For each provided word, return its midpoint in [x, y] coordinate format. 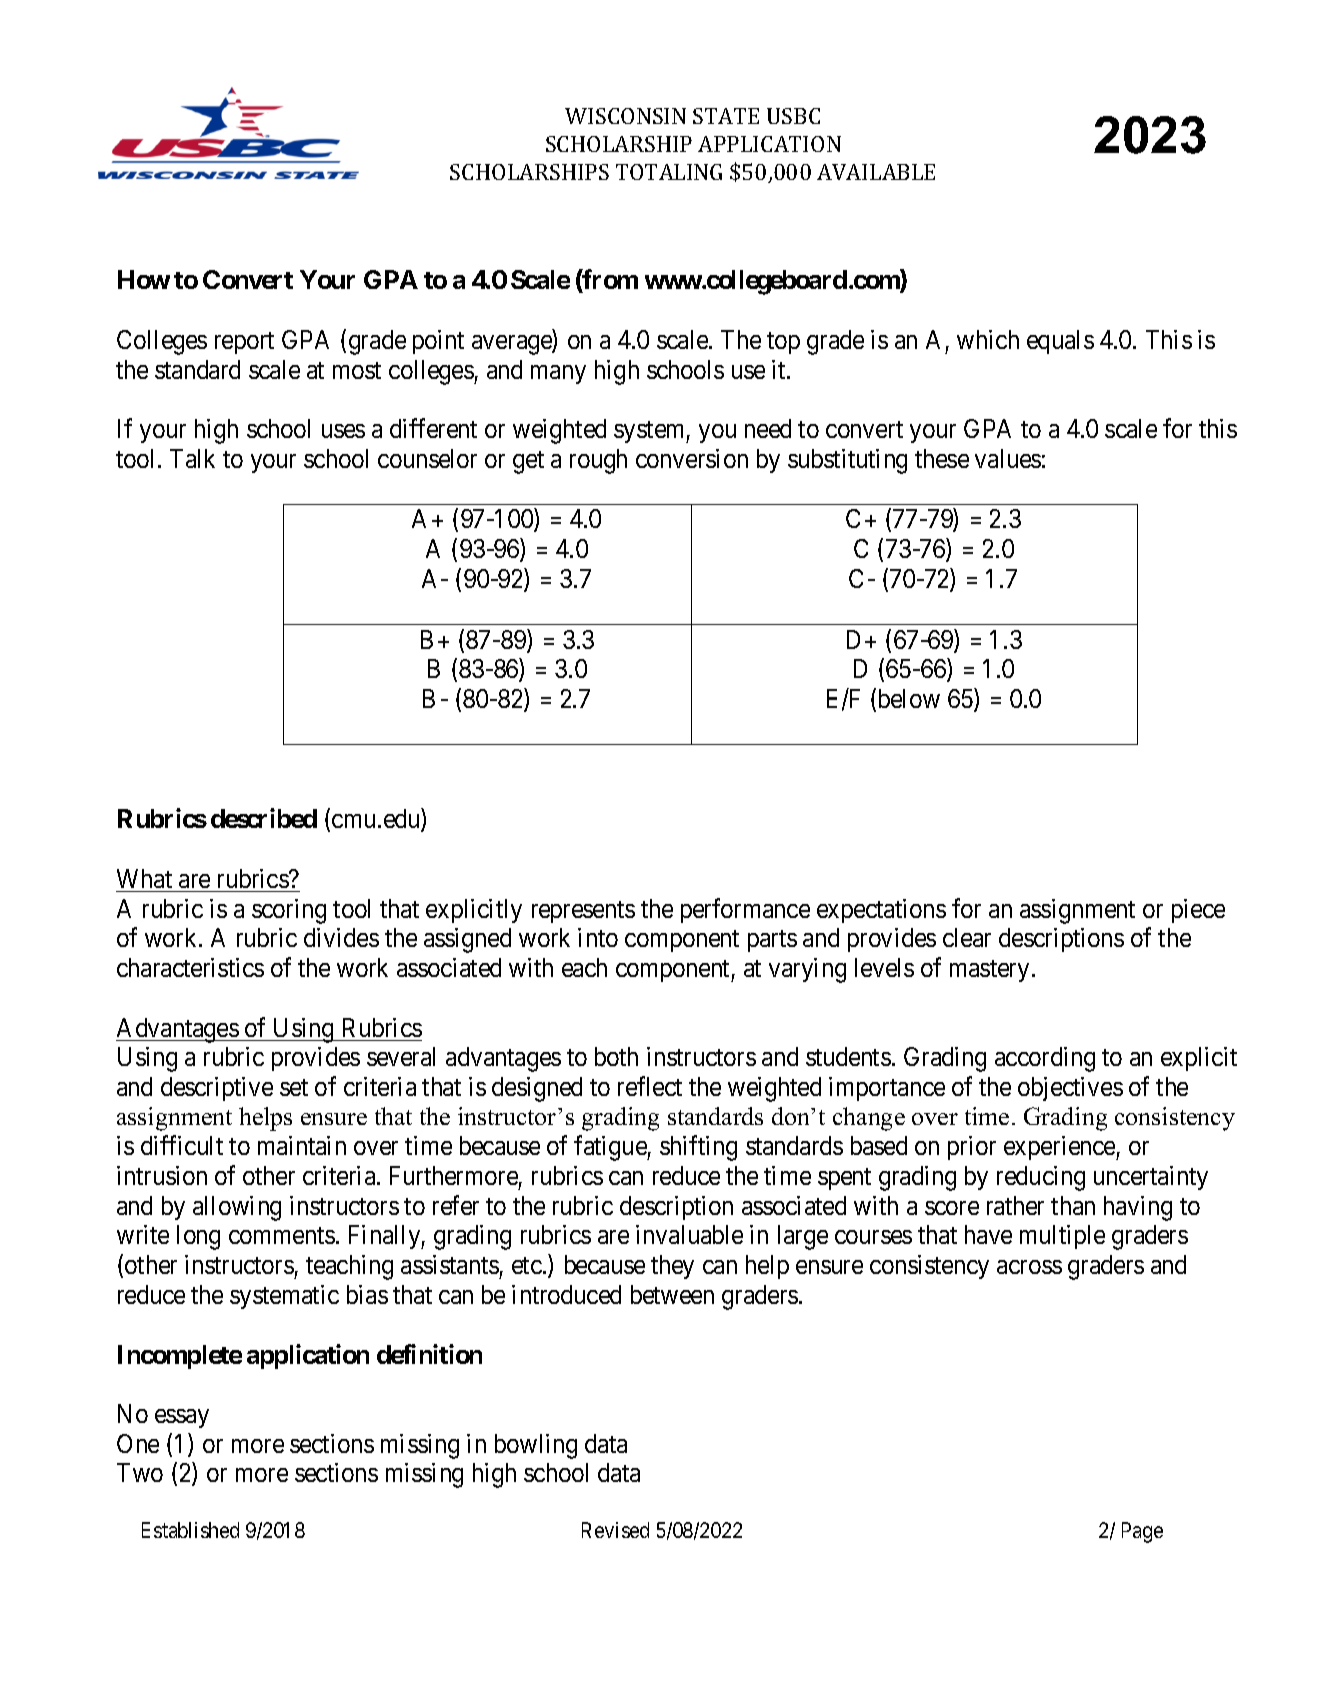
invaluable [689, 1234]
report [244, 343]
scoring [289, 911]
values [1008, 458]
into [598, 937]
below [907, 699]
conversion [692, 458]
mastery [989, 971]
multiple [1062, 1237]
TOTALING [669, 172]
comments [282, 1236]
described [264, 818]
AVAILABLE [876, 172]
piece [1198, 911]
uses [343, 431]
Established [190, 1530]
